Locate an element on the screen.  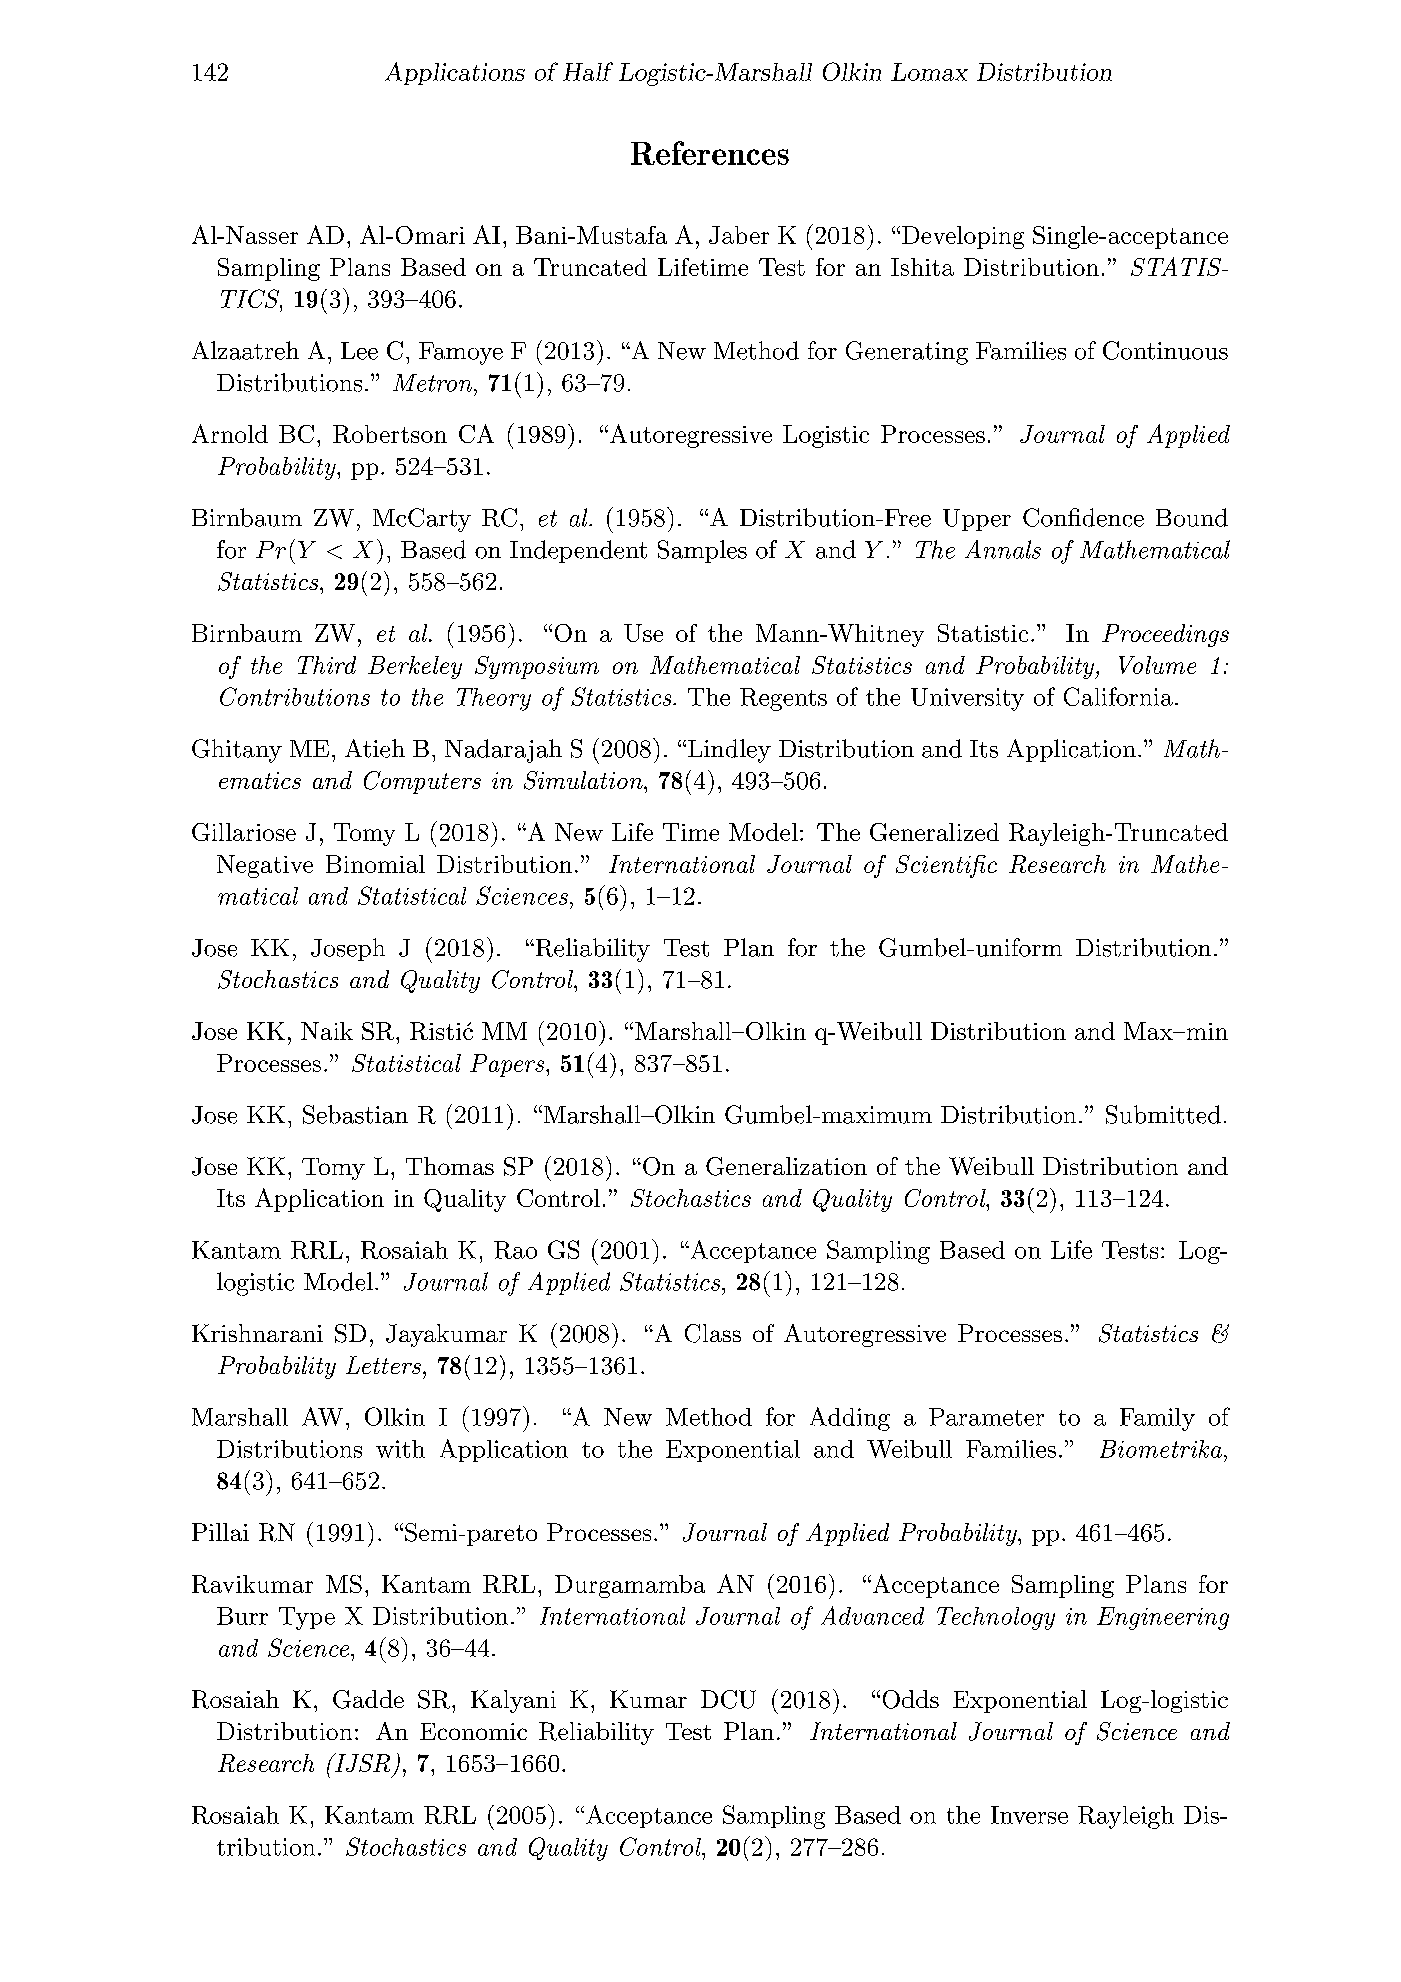
Inverse is located at coordinates (1029, 1815).
